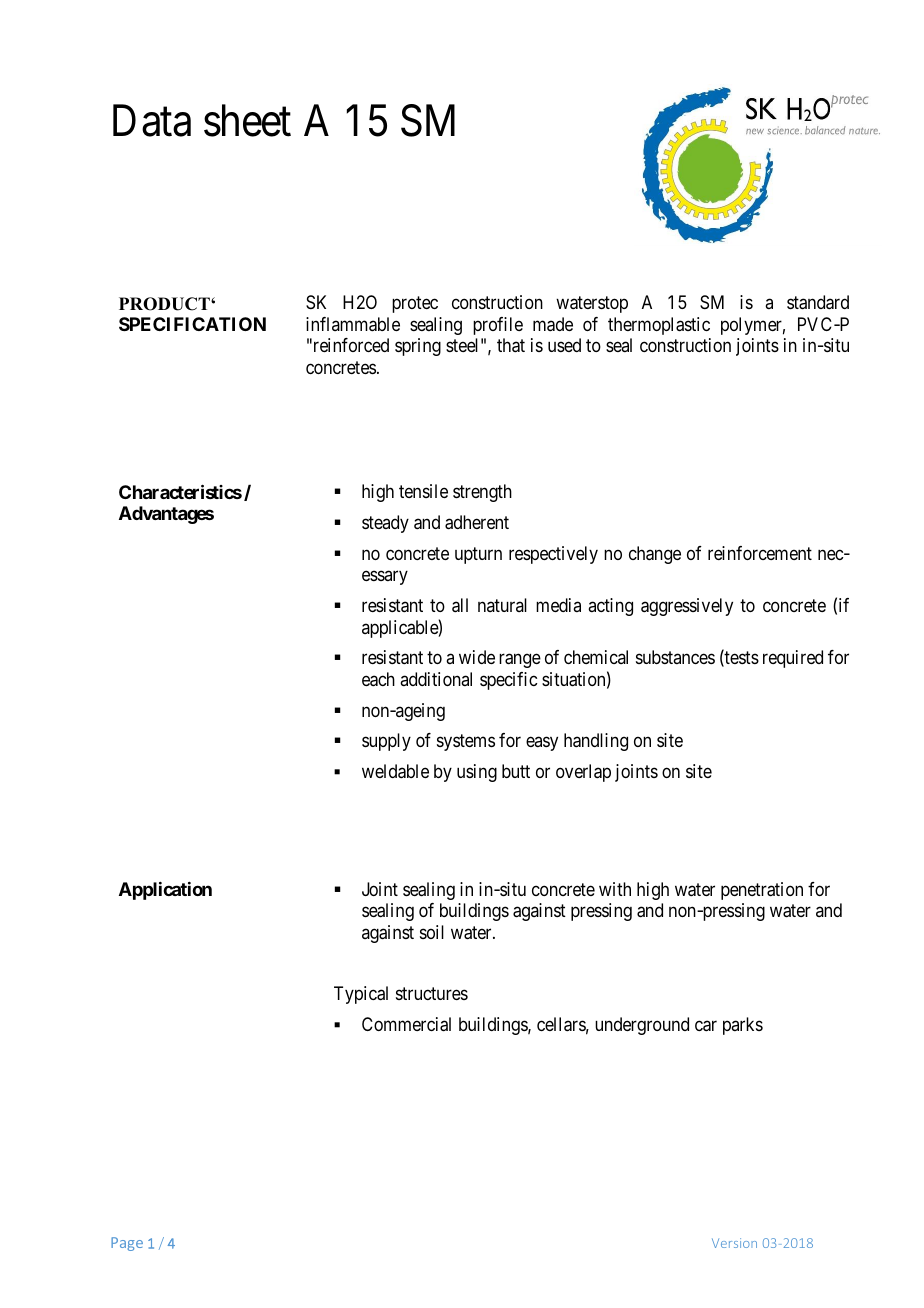  What do you see at coordinates (818, 302) in the image?
I see `standard` at bounding box center [818, 302].
